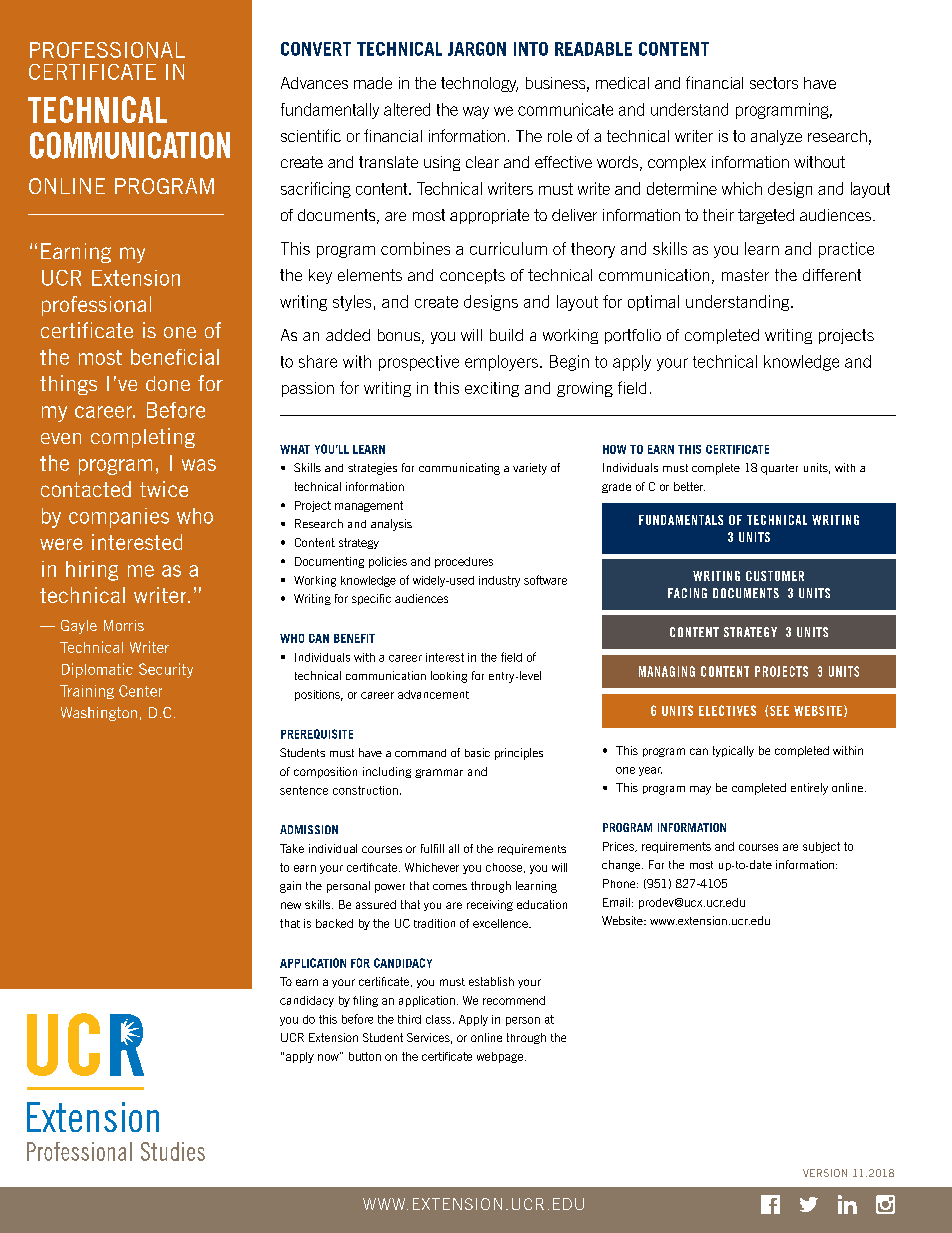 This document has width=952, height=1233. Describe the element at coordinates (459, 469) in the document. I see `communicating` at that location.
